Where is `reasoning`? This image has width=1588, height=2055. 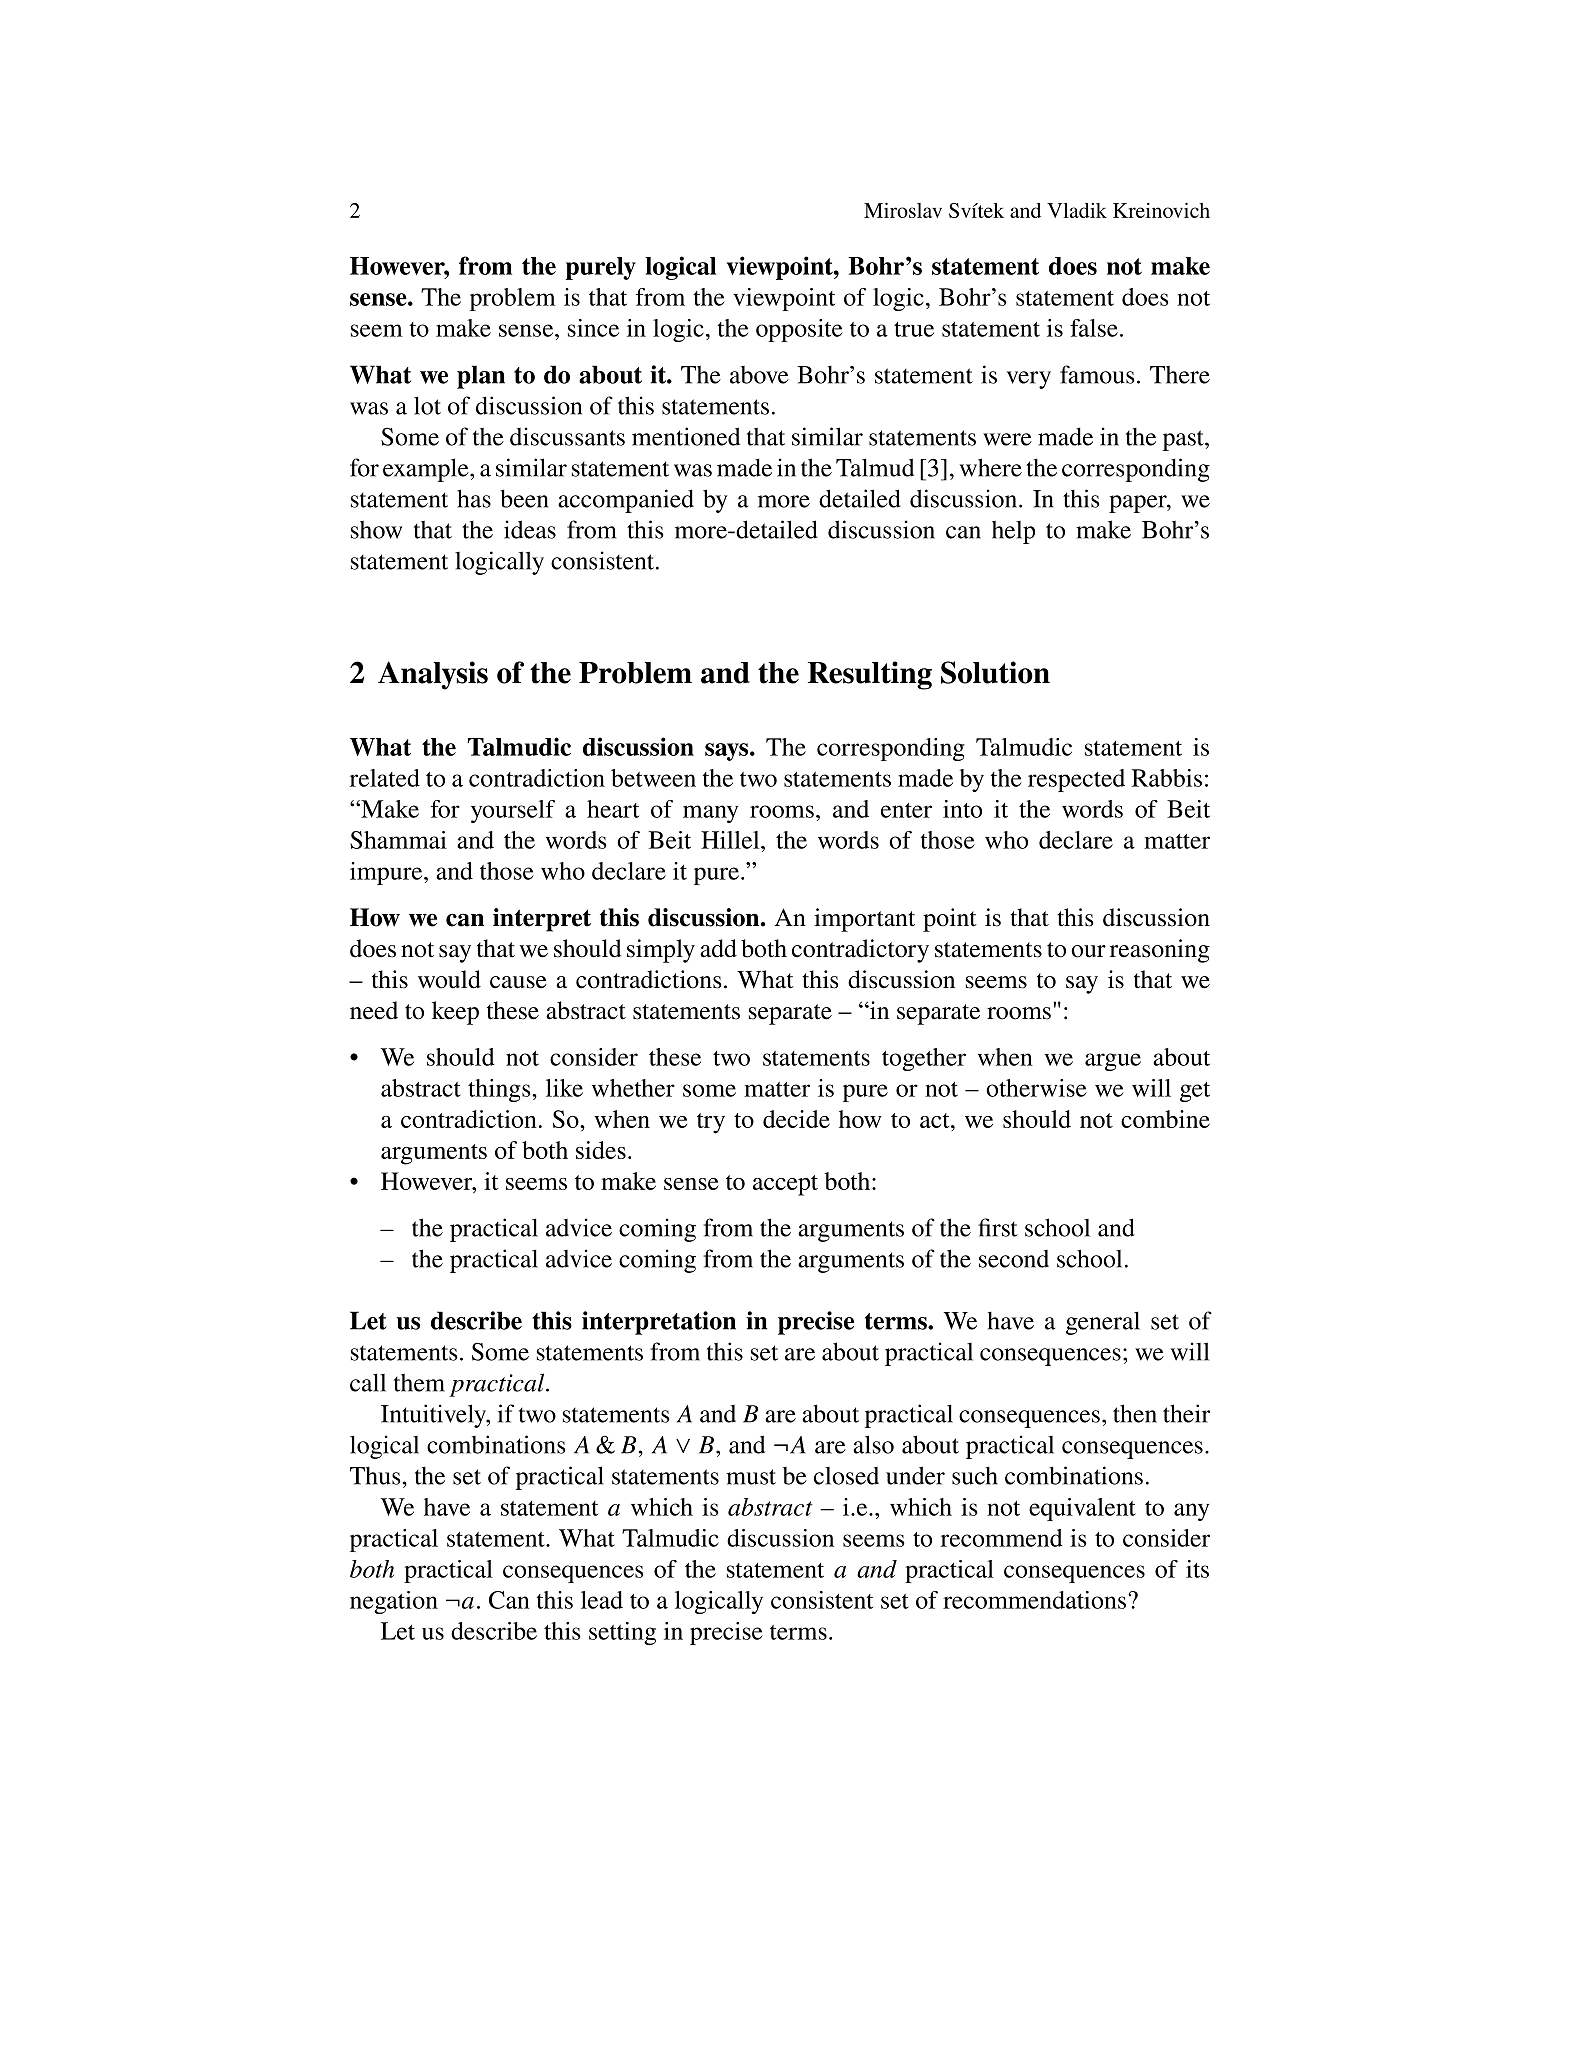 reasoning is located at coordinates (1160, 951).
